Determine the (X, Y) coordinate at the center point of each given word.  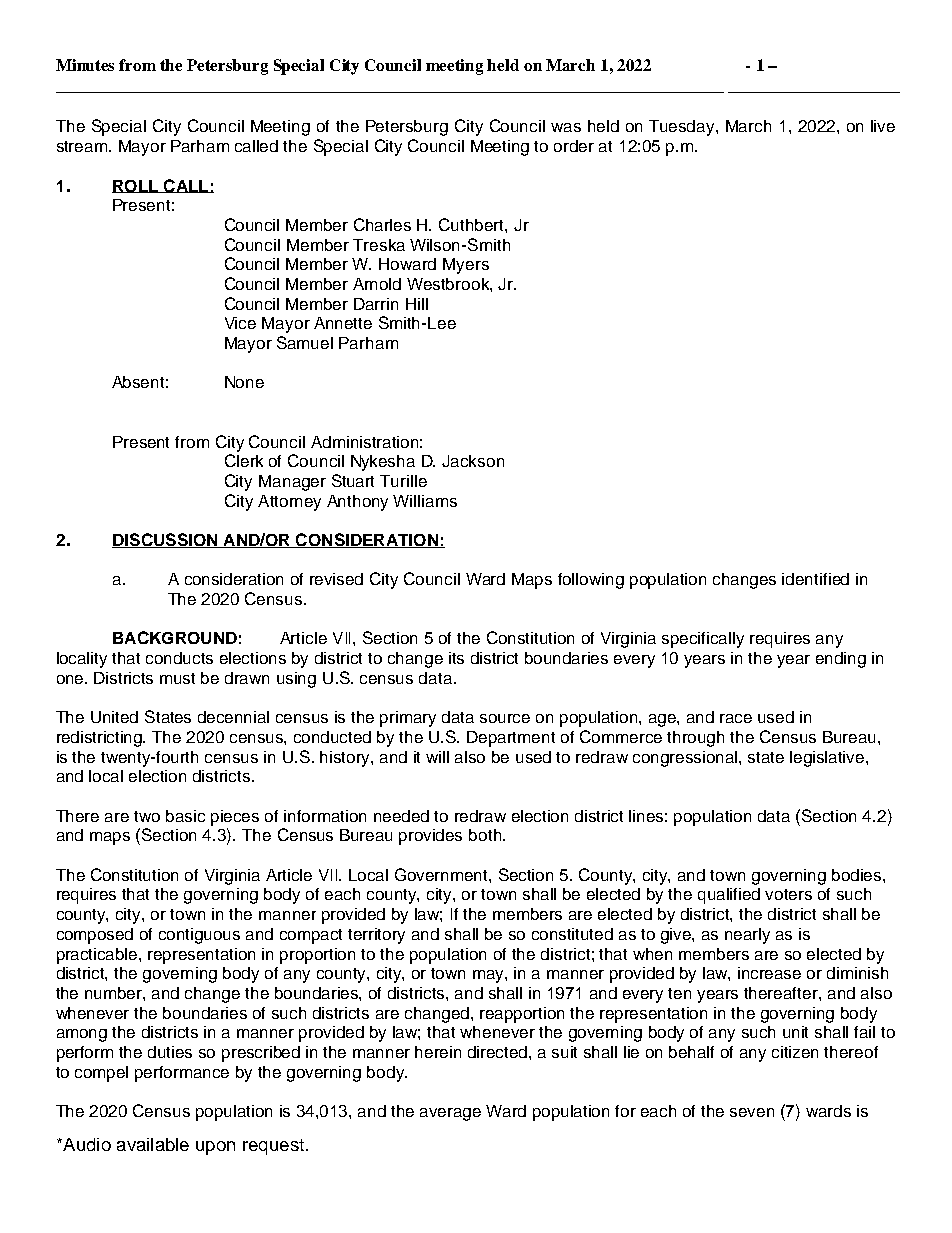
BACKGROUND (175, 637)
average (450, 1114)
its (456, 658)
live (883, 126)
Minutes (85, 65)
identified (815, 579)
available (153, 1144)
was (566, 127)
